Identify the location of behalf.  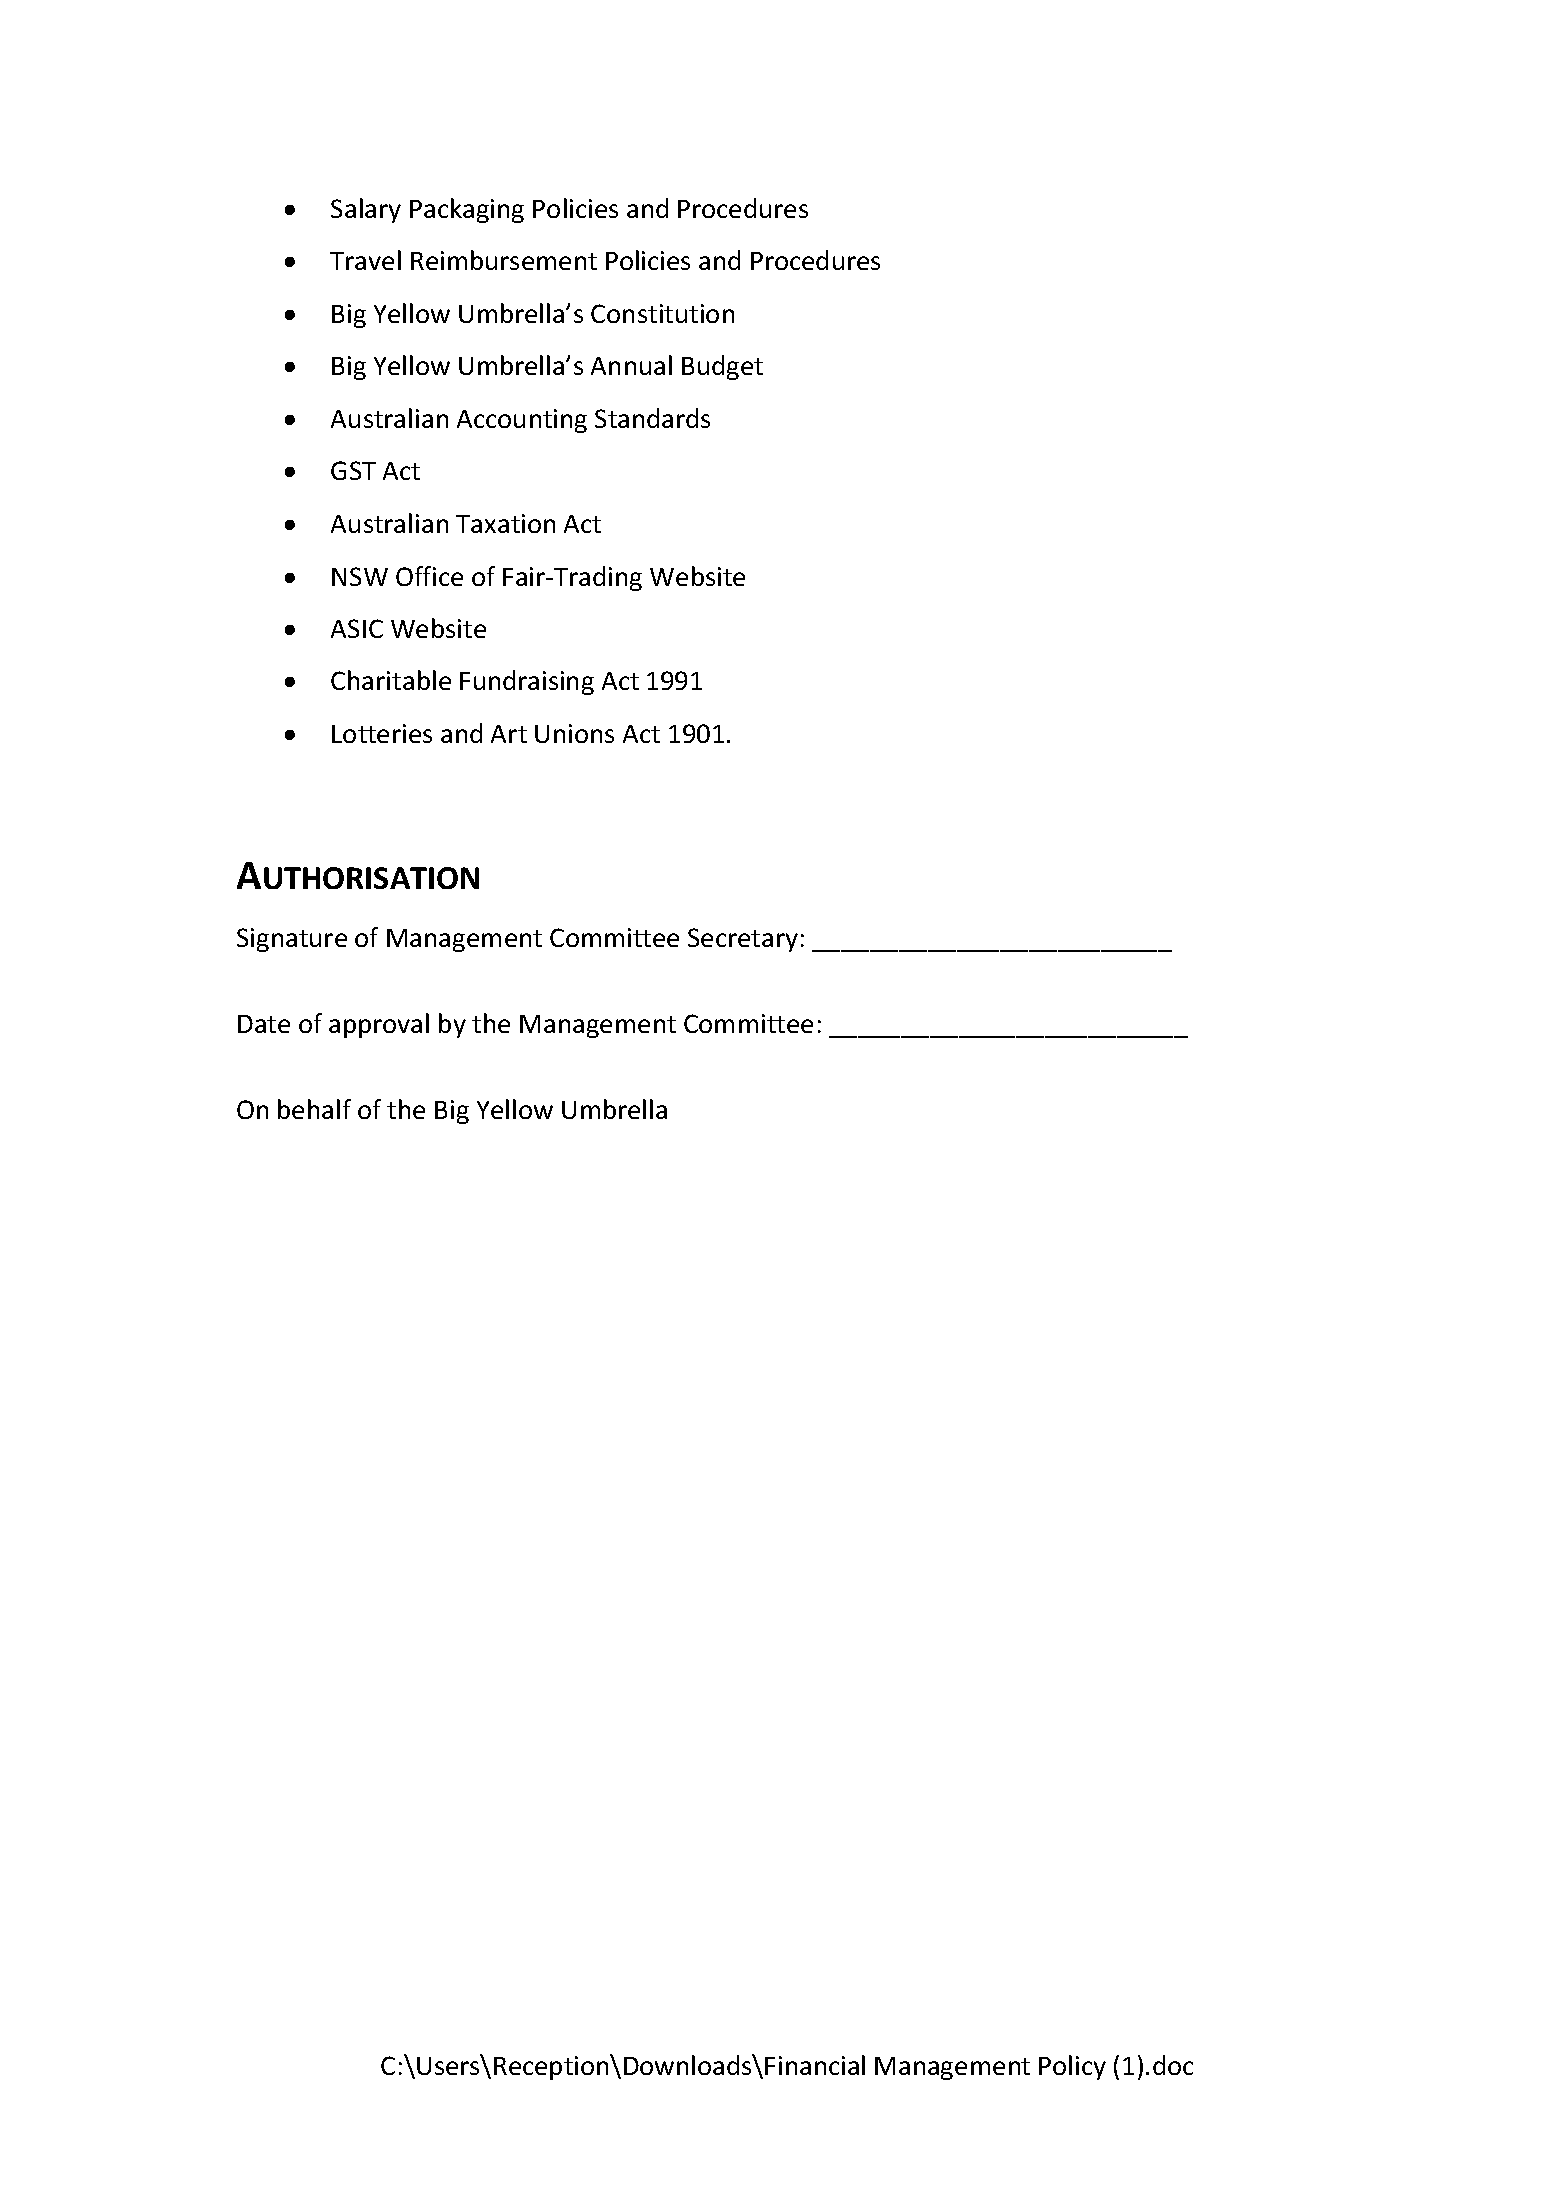
(314, 1109).
